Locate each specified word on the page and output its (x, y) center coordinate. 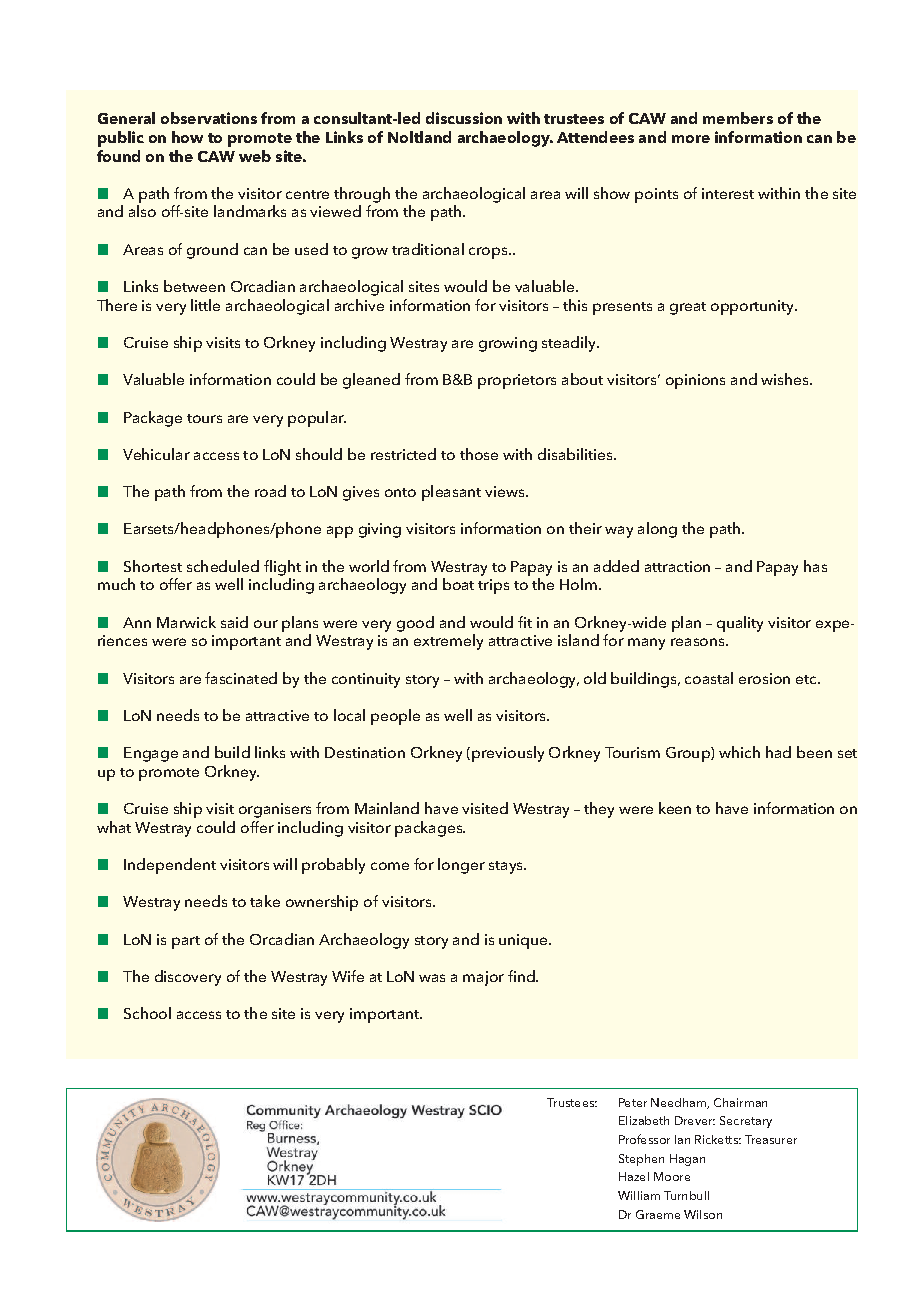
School (147, 1013)
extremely (448, 642)
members (738, 118)
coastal (709, 678)
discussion (464, 118)
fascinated (241, 678)
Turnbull (686, 1195)
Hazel (634, 1176)
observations (209, 118)
